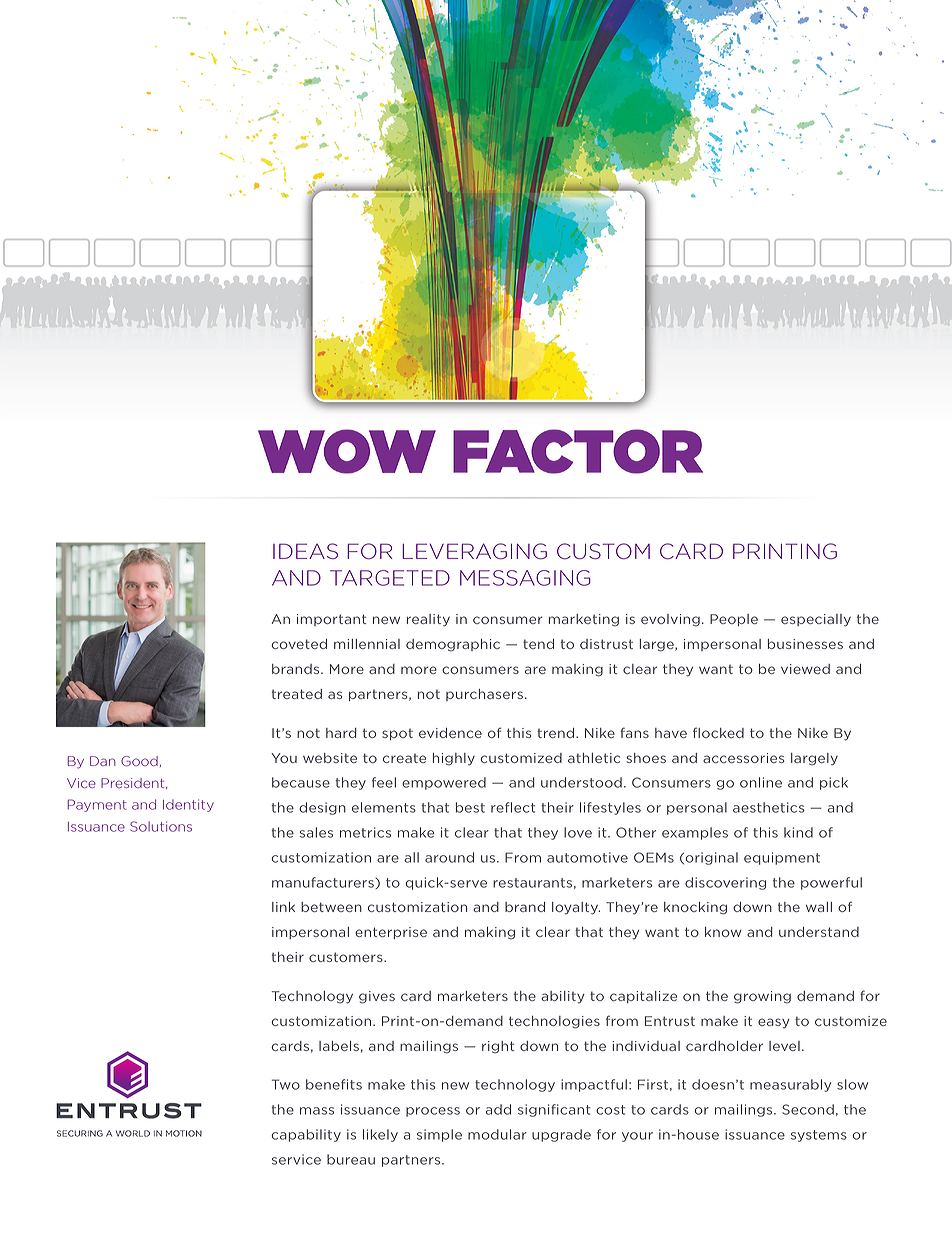 The height and width of the image is (1233, 952). What do you see at coordinates (734, 620) in the image?
I see `People` at bounding box center [734, 620].
